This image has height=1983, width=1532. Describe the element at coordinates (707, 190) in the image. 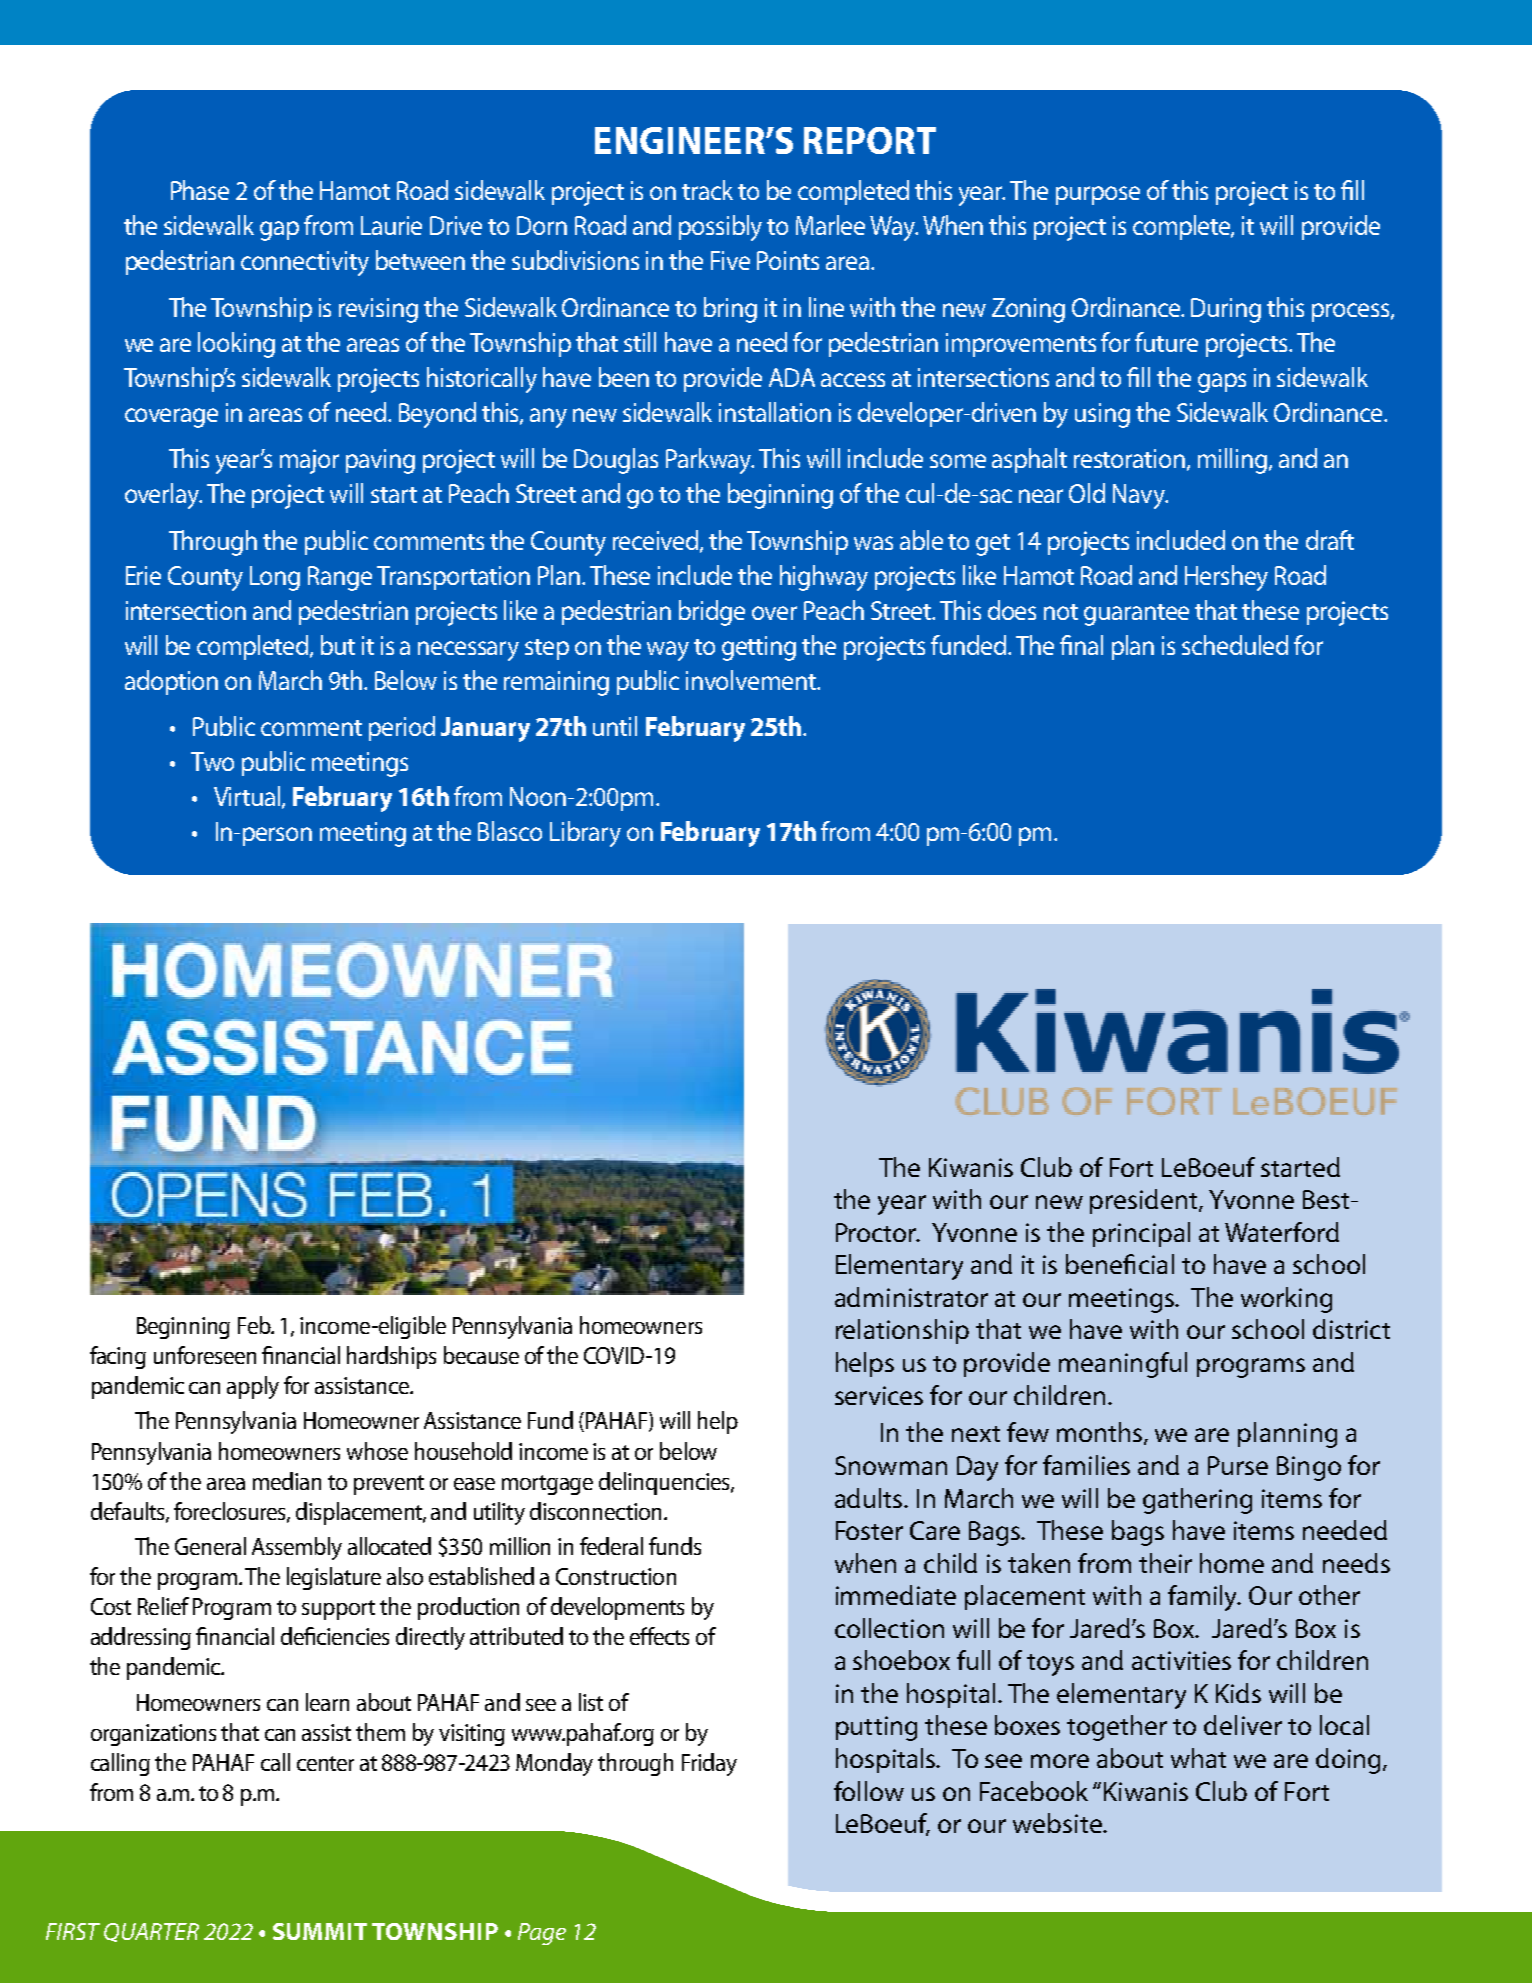

I see `track` at that location.
